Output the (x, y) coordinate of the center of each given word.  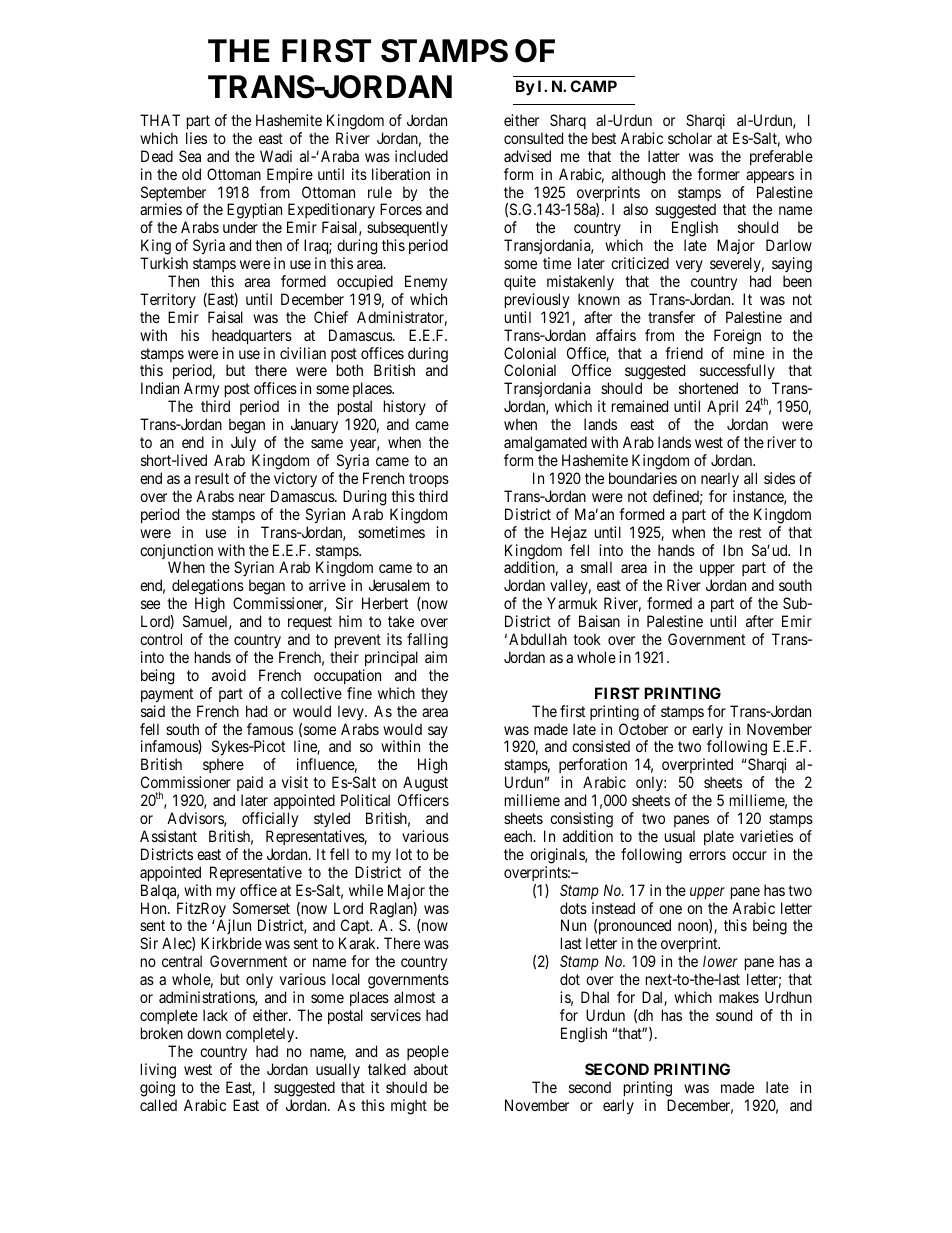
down (204, 1033)
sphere (223, 765)
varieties (766, 836)
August (424, 785)
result (212, 478)
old (191, 174)
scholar (690, 138)
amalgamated (545, 444)
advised (527, 156)
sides (779, 478)
